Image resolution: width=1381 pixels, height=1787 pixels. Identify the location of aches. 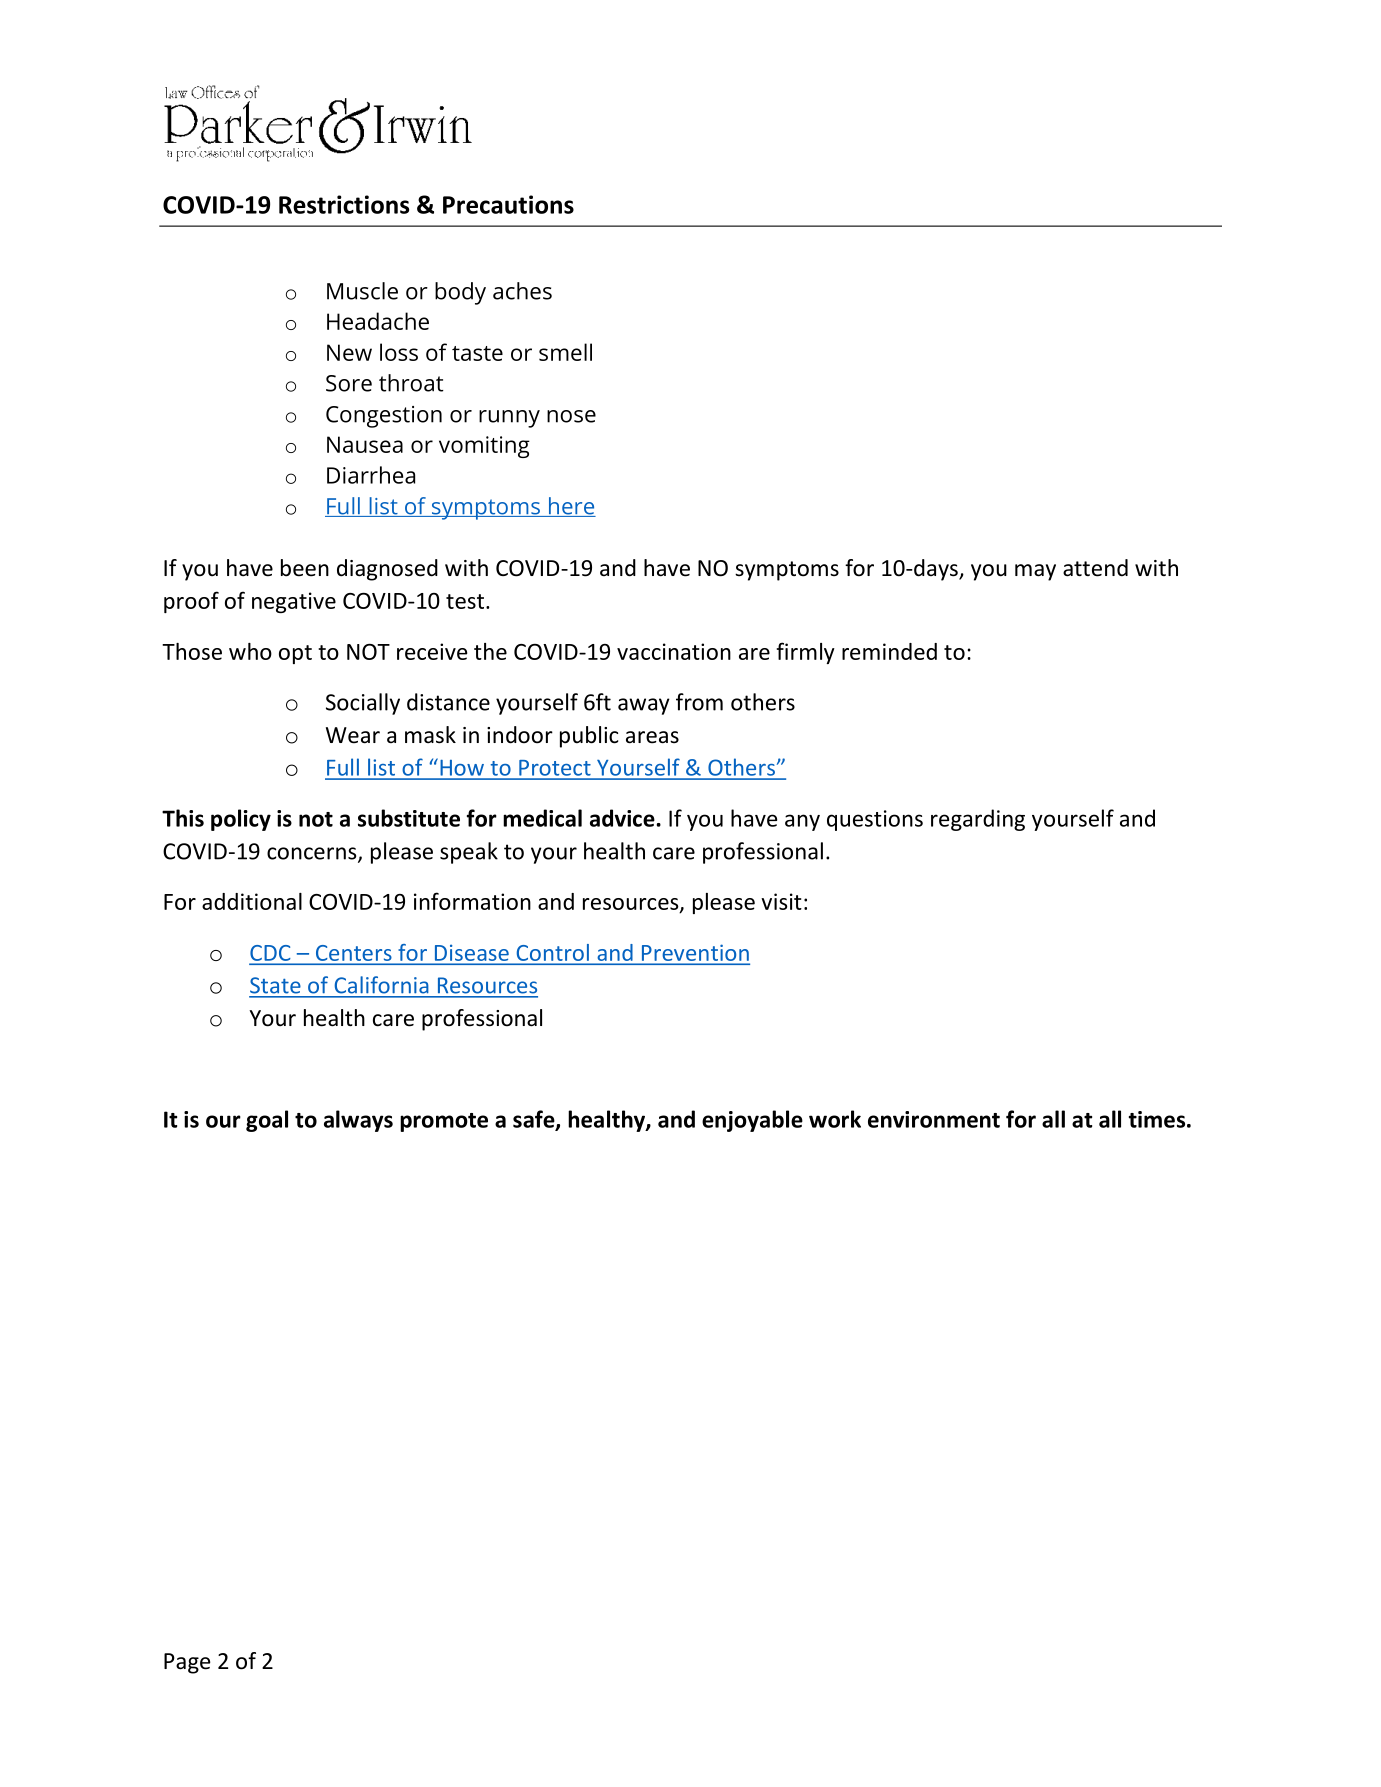
(522, 291).
